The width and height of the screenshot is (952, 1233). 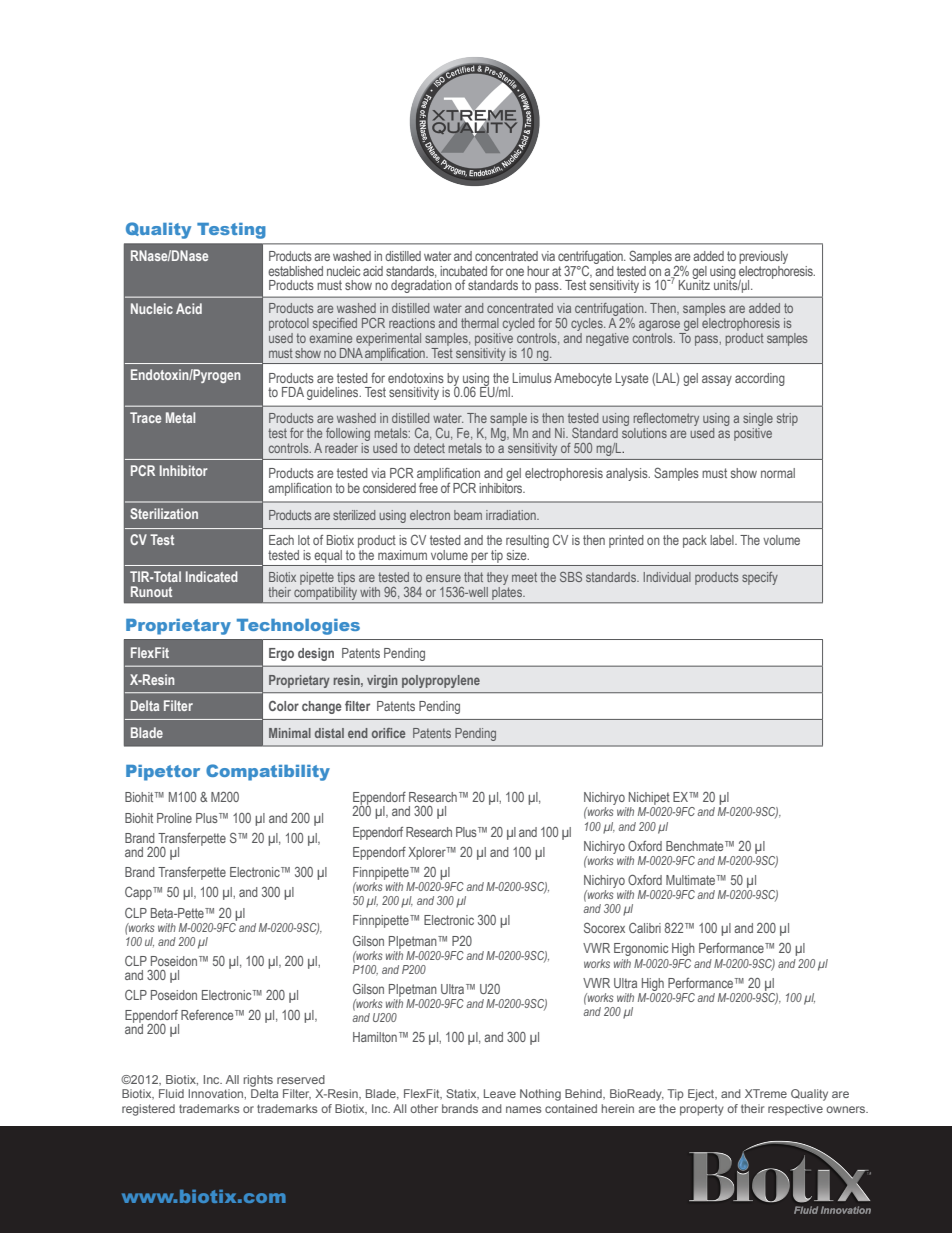 I want to click on irradiation, so click(x=512, y=515).
